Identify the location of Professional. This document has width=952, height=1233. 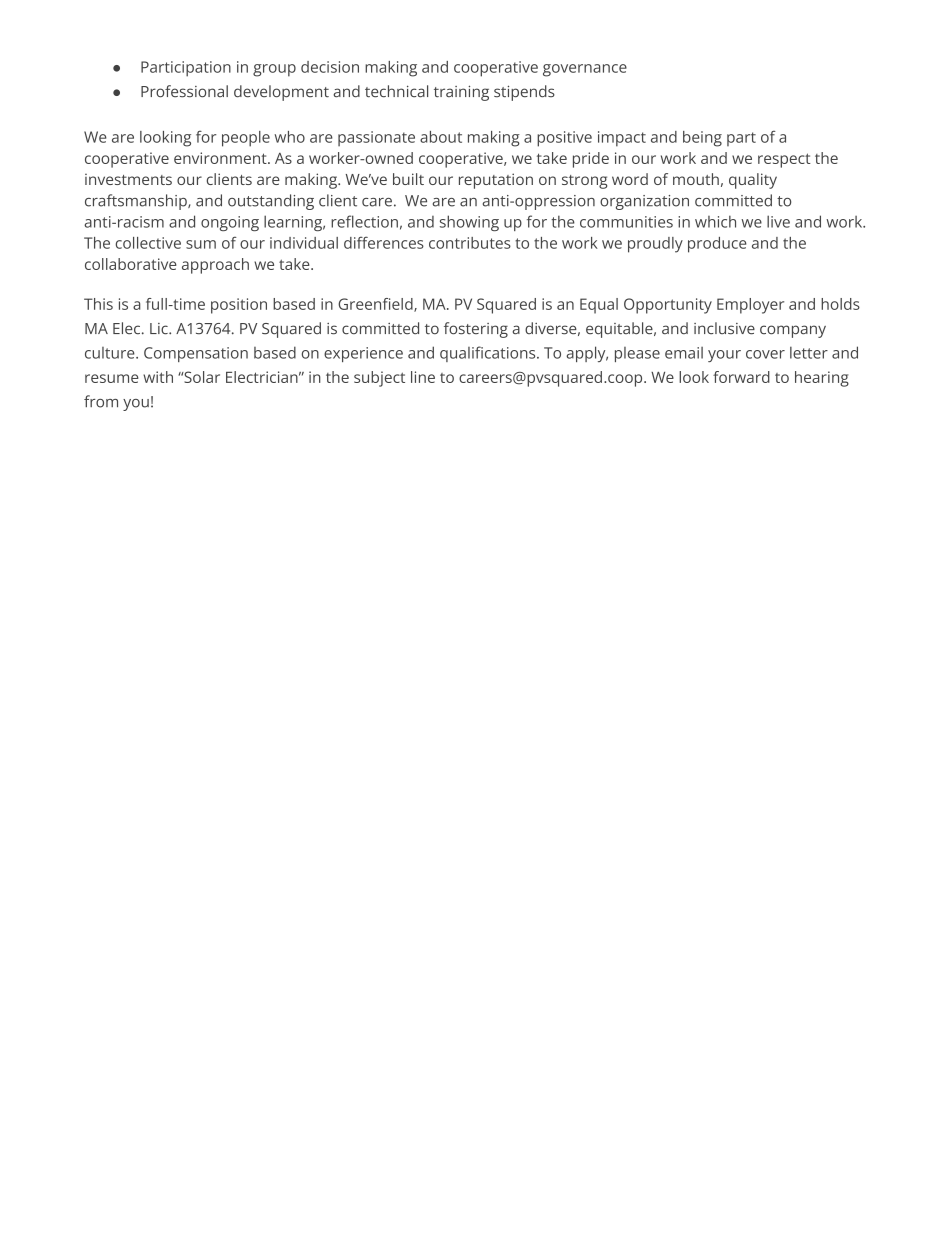
(184, 91).
